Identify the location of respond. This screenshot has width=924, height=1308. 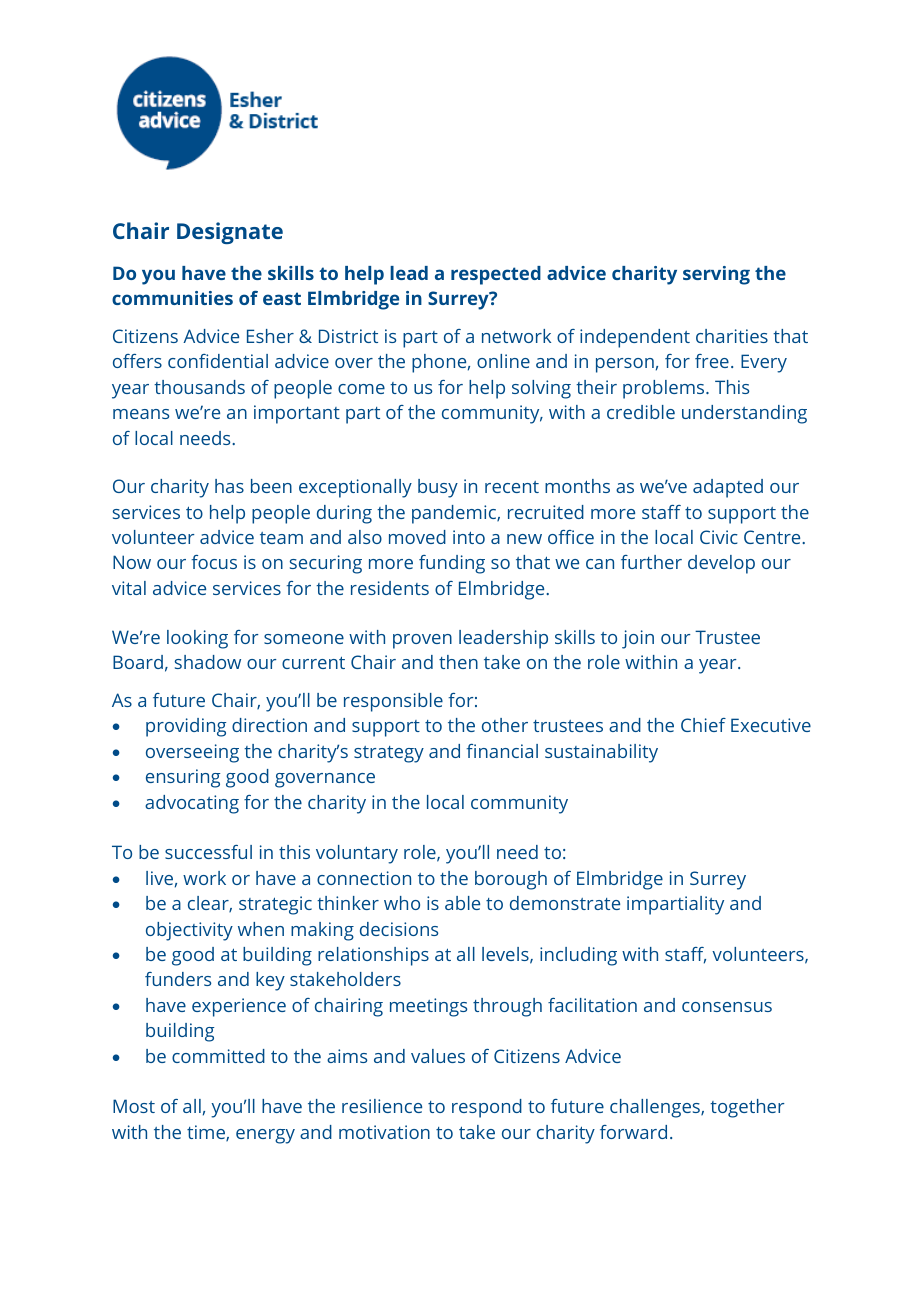
(487, 1108).
